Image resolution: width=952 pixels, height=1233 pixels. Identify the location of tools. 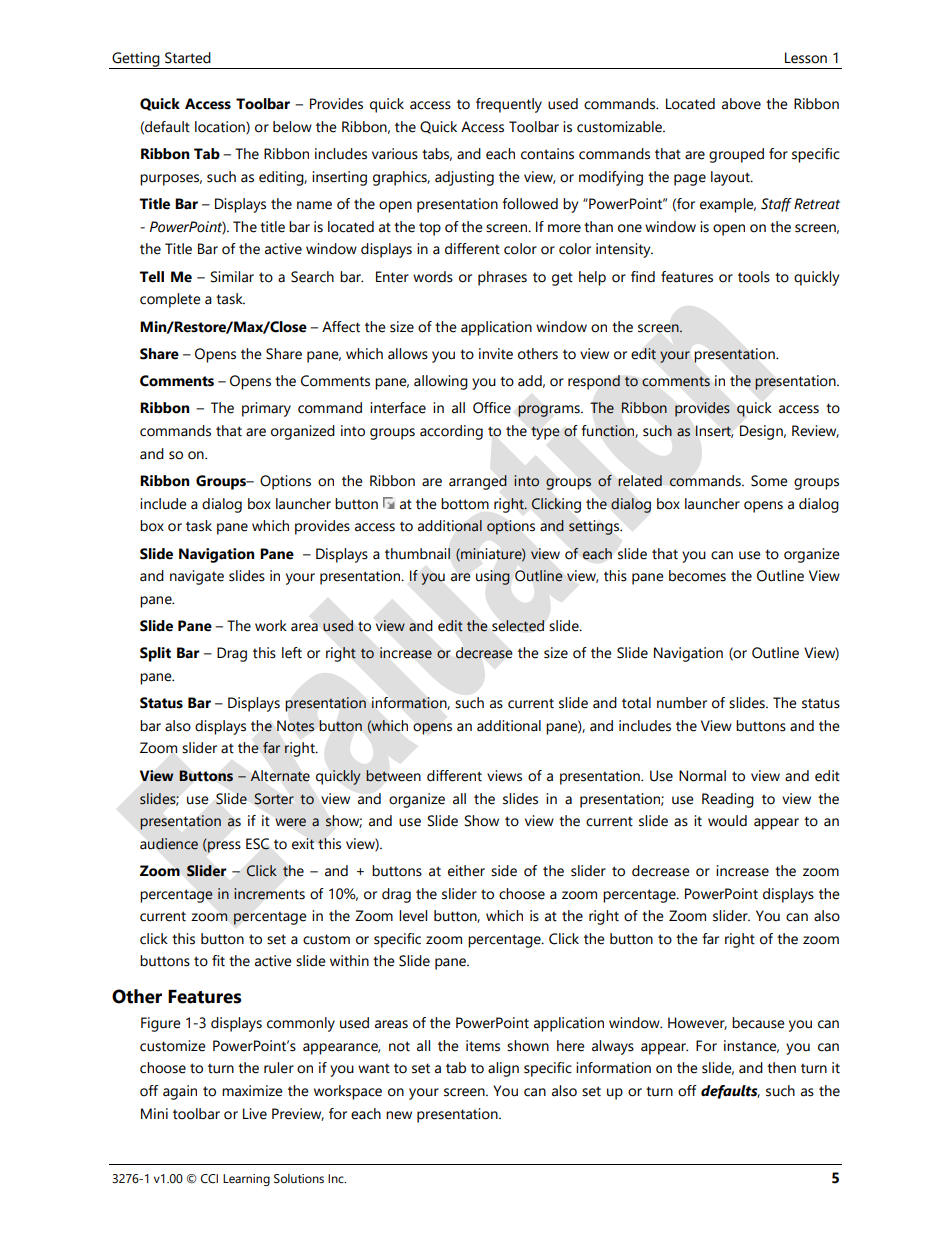
(754, 277).
